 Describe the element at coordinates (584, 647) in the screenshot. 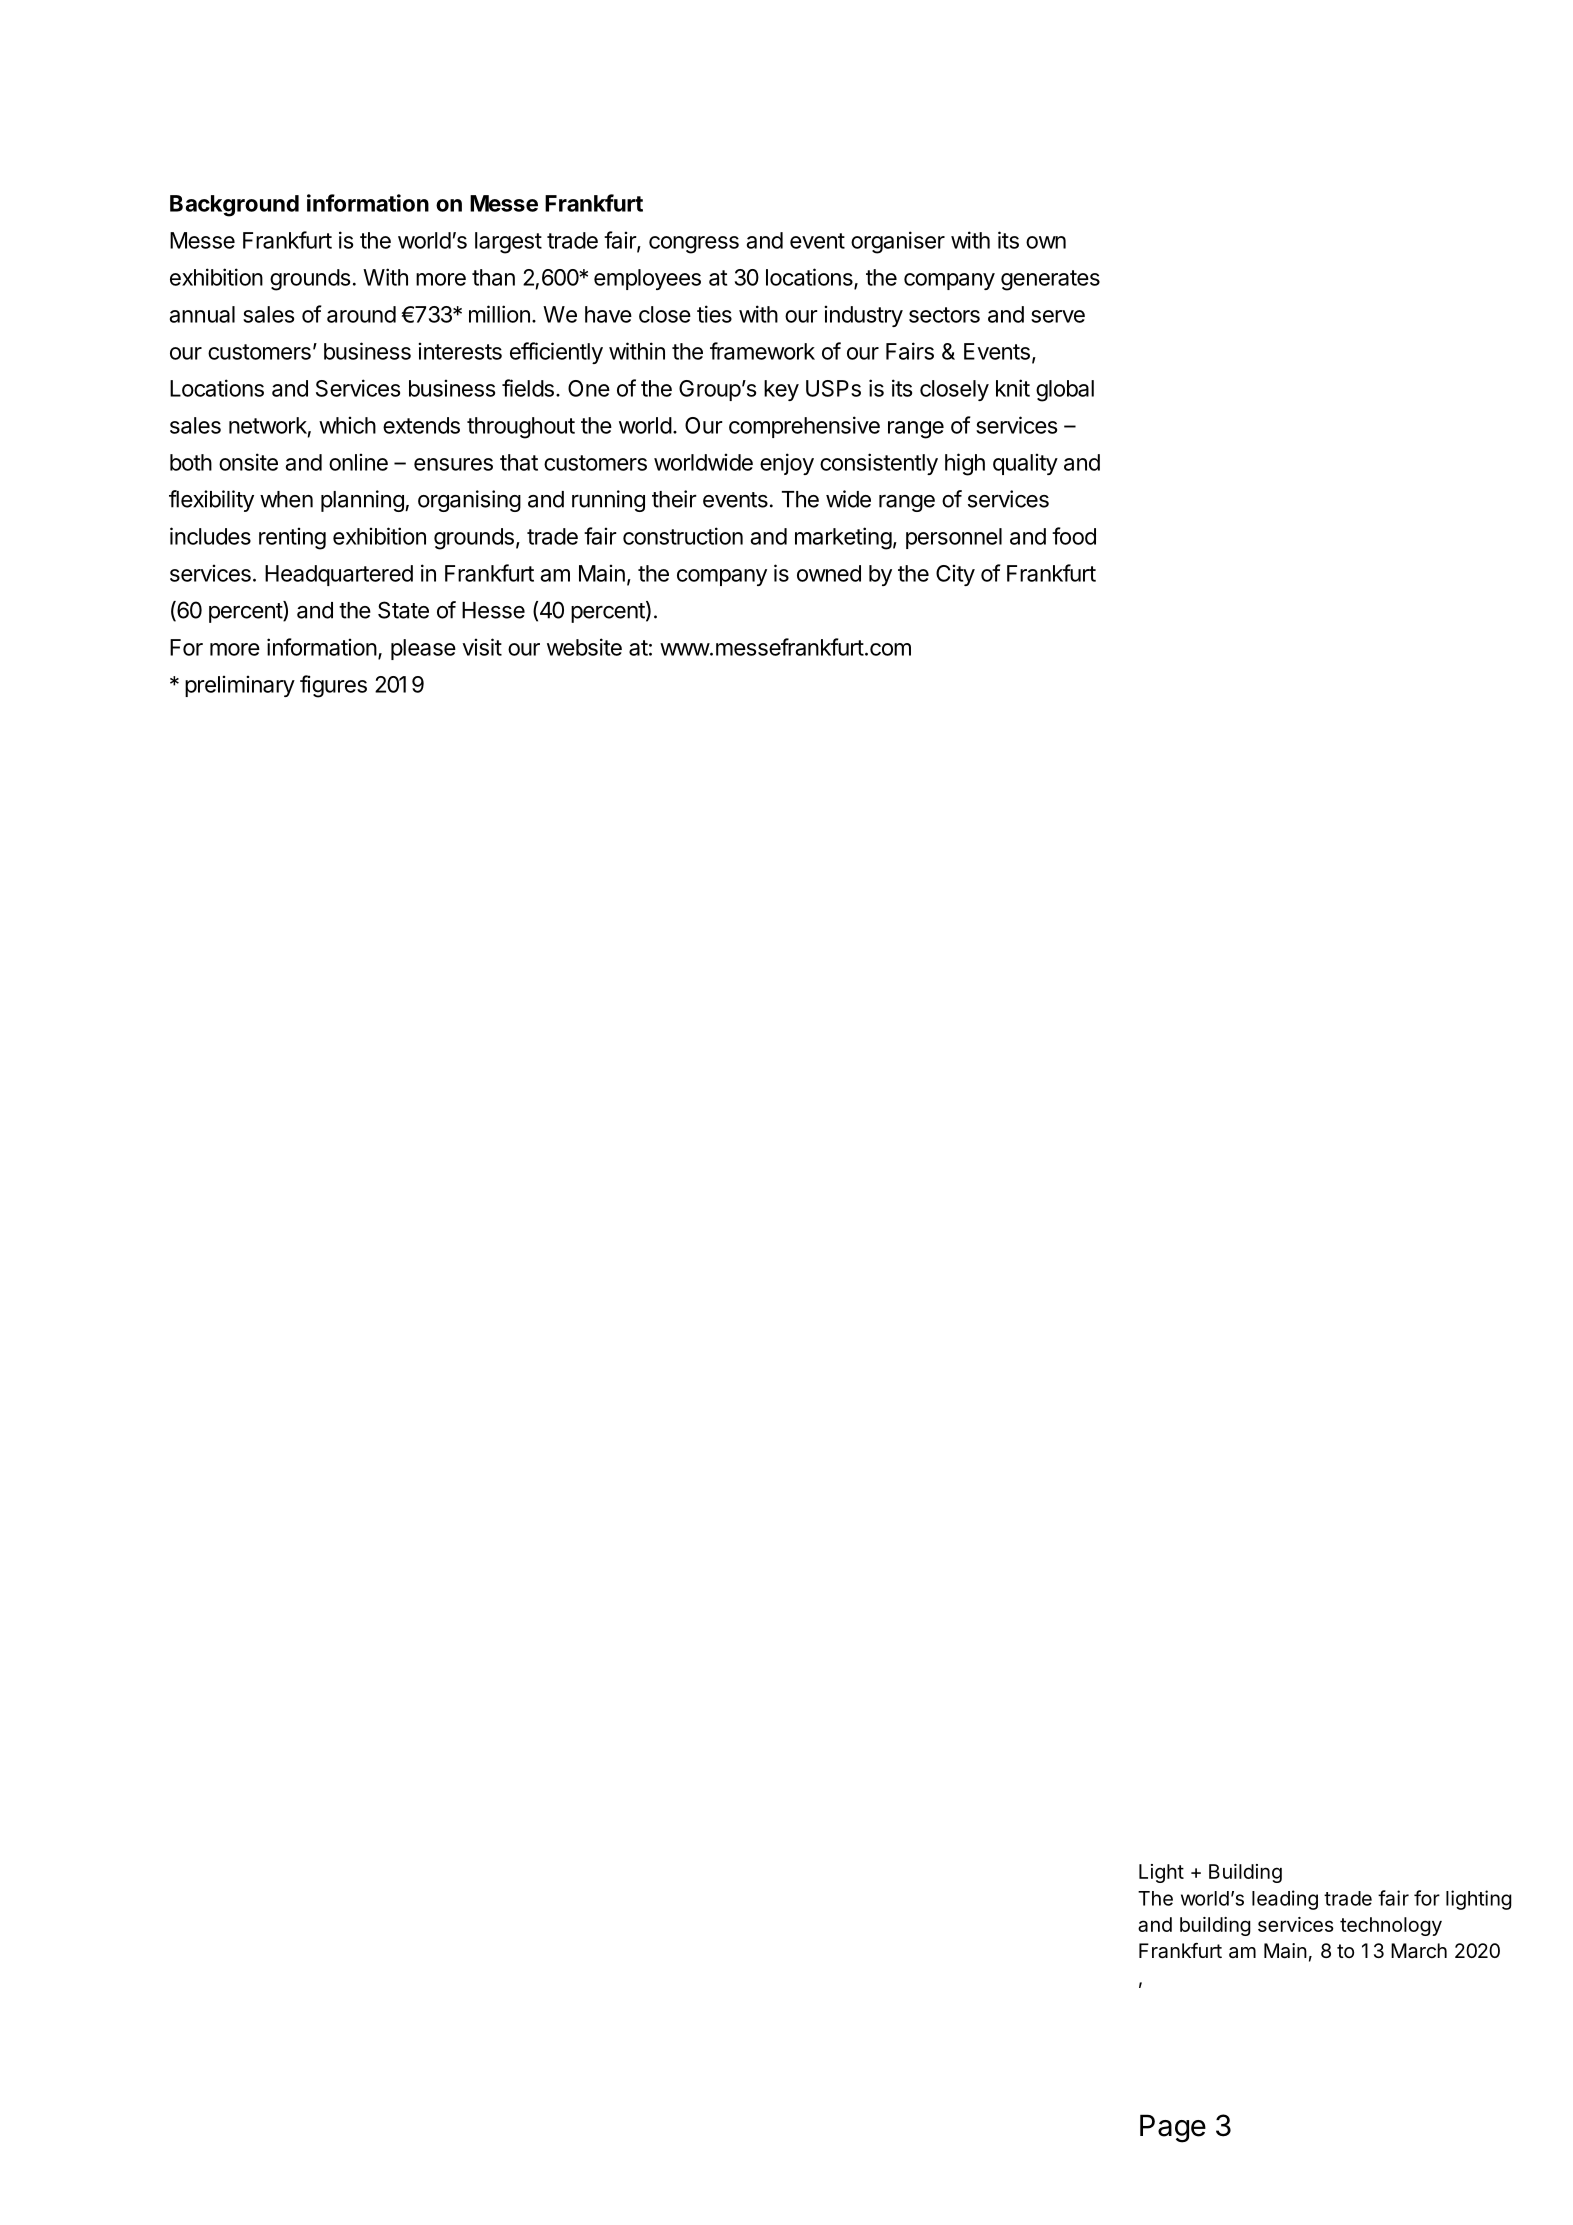

I see `website` at that location.
